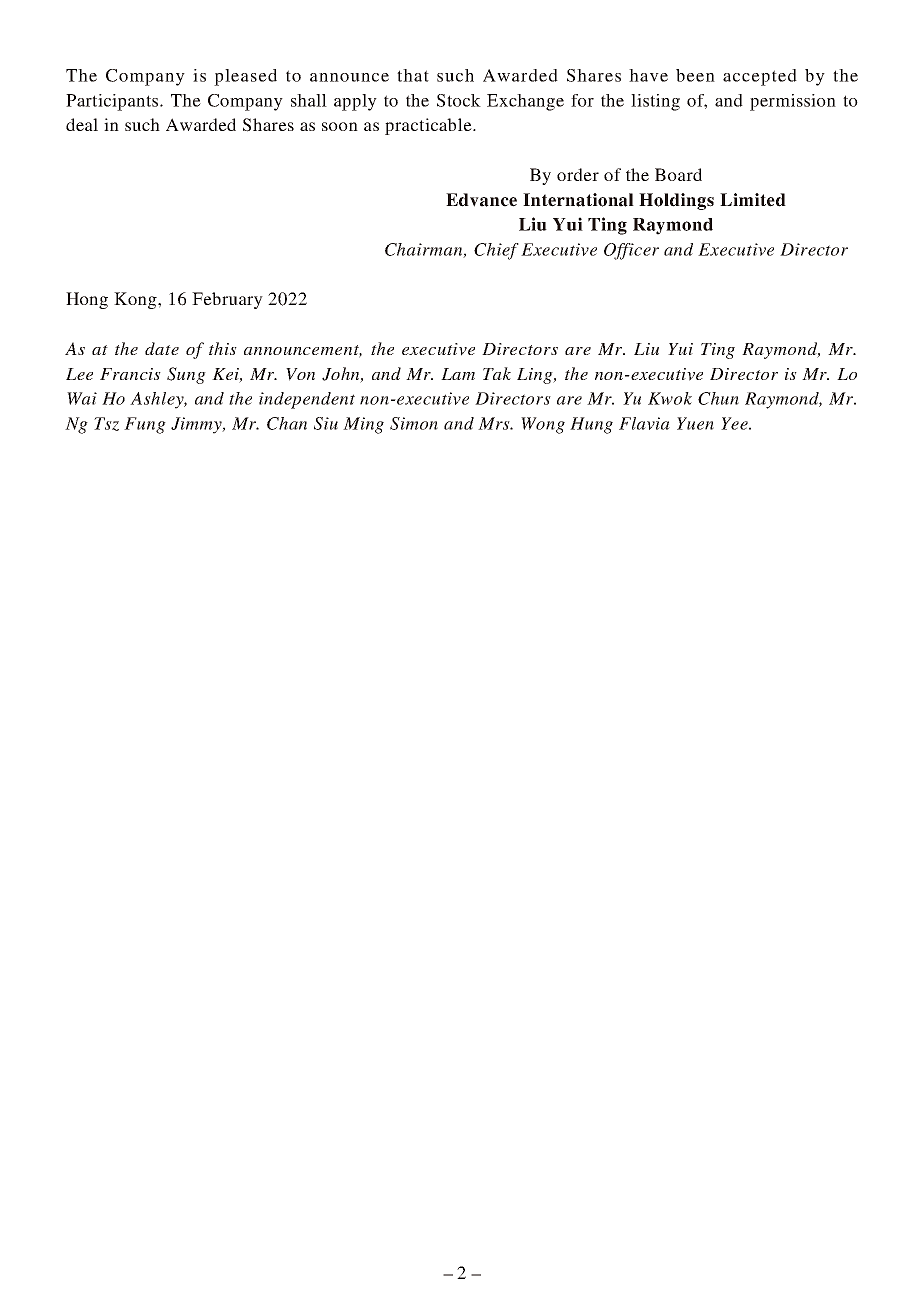 This screenshot has width=924, height=1308. Describe the element at coordinates (578, 174) in the screenshot. I see `order` at that location.
